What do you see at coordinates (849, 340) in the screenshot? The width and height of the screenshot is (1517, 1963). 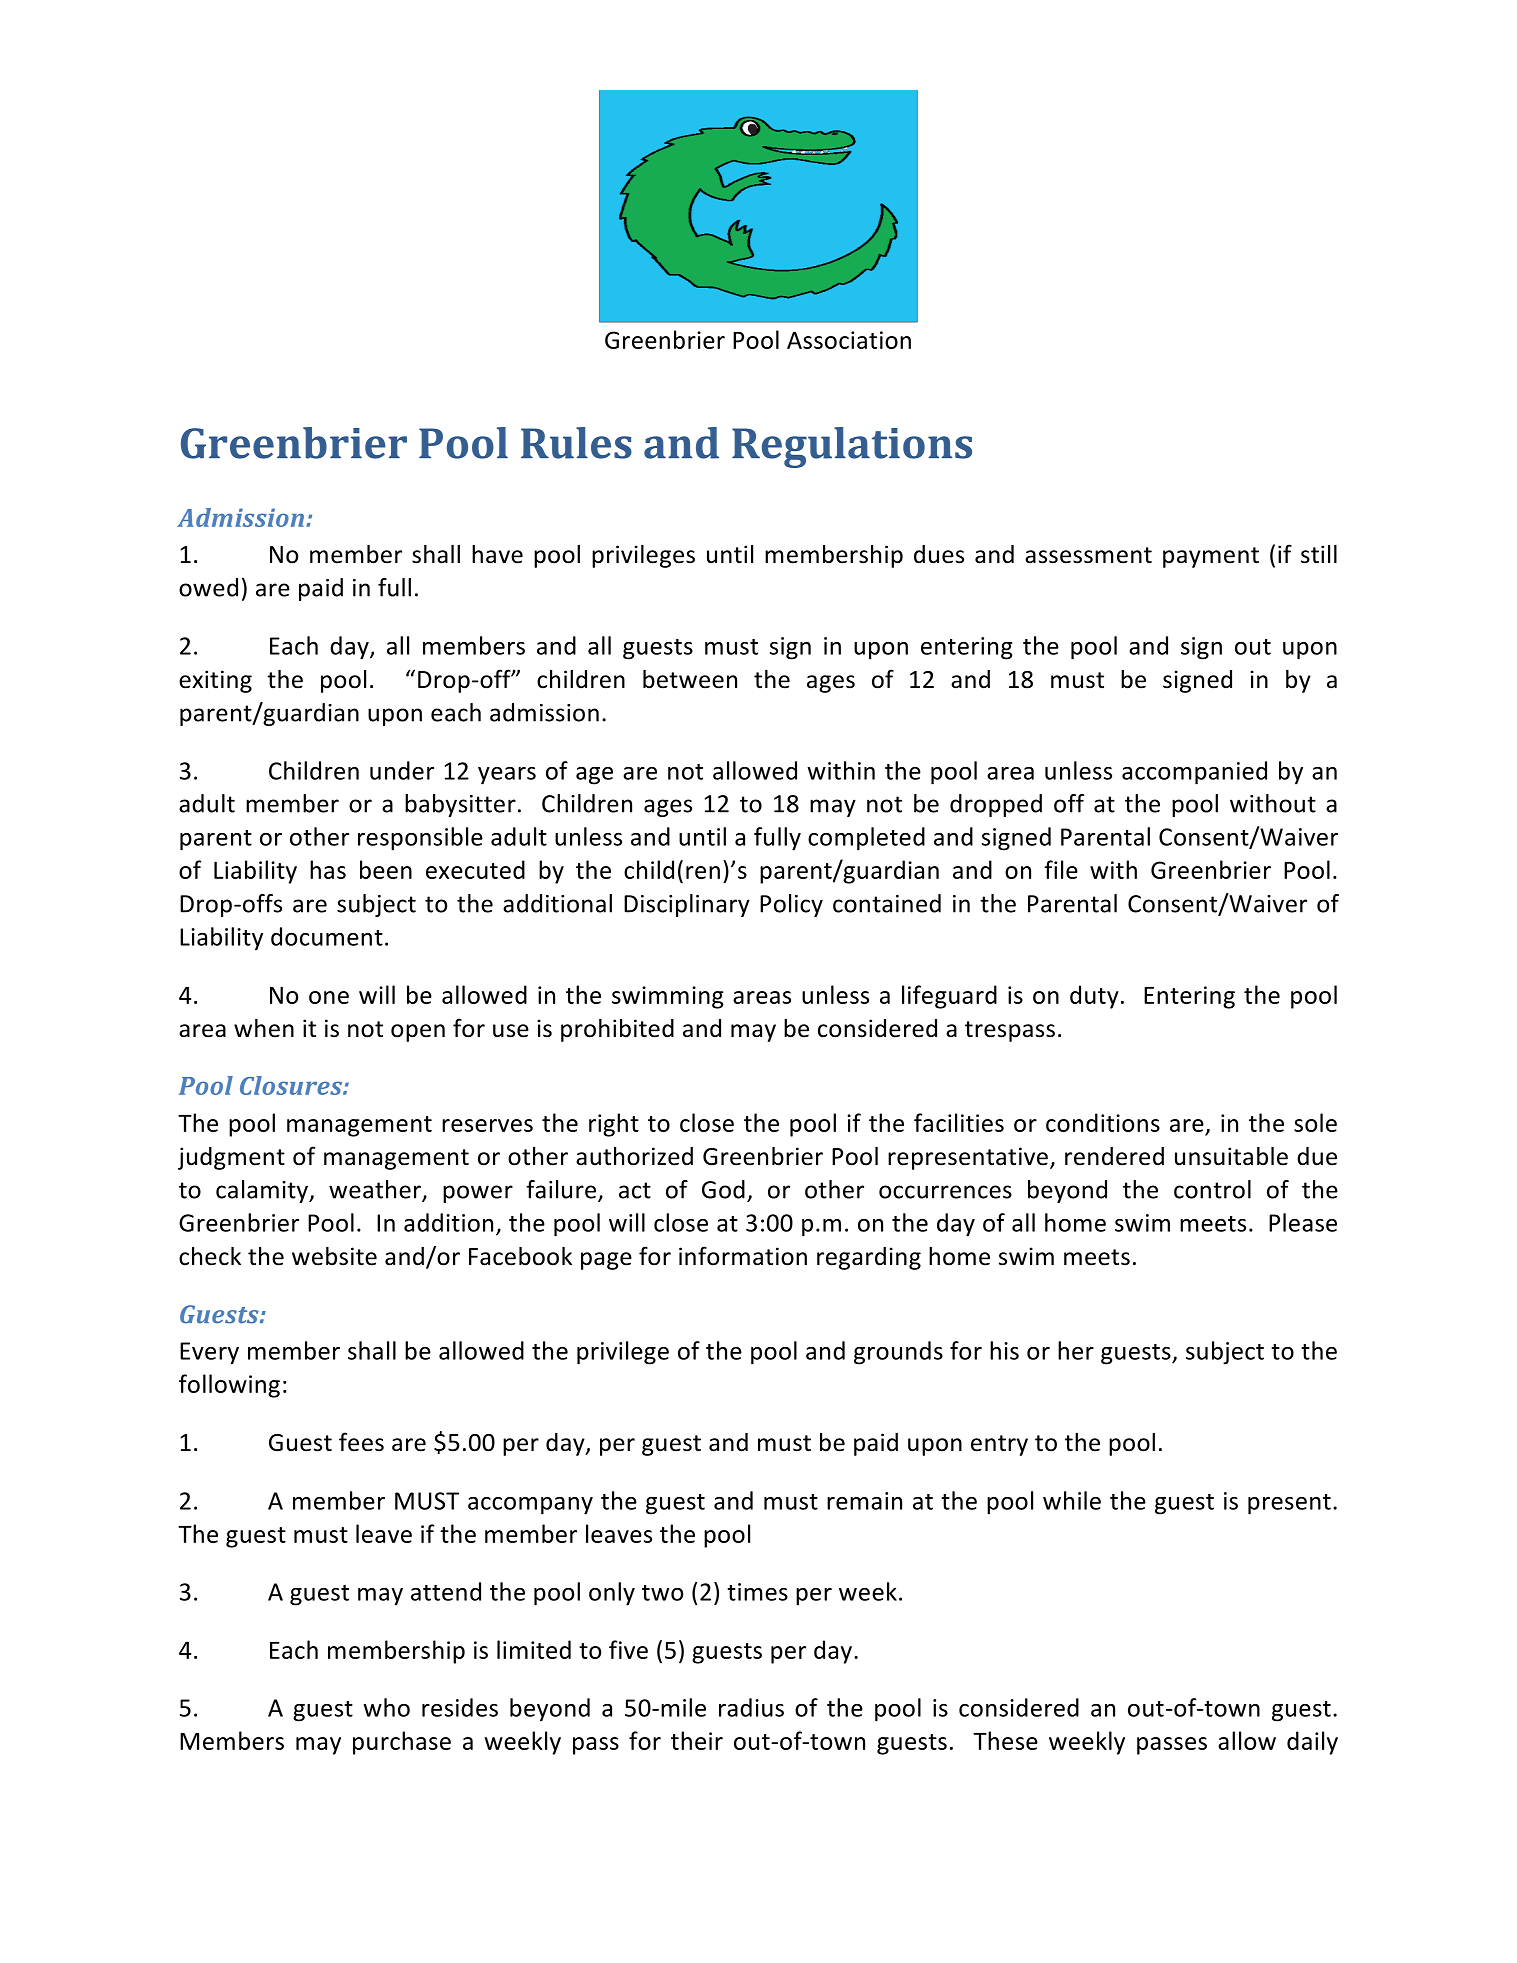 I see `Association` at bounding box center [849, 340].
